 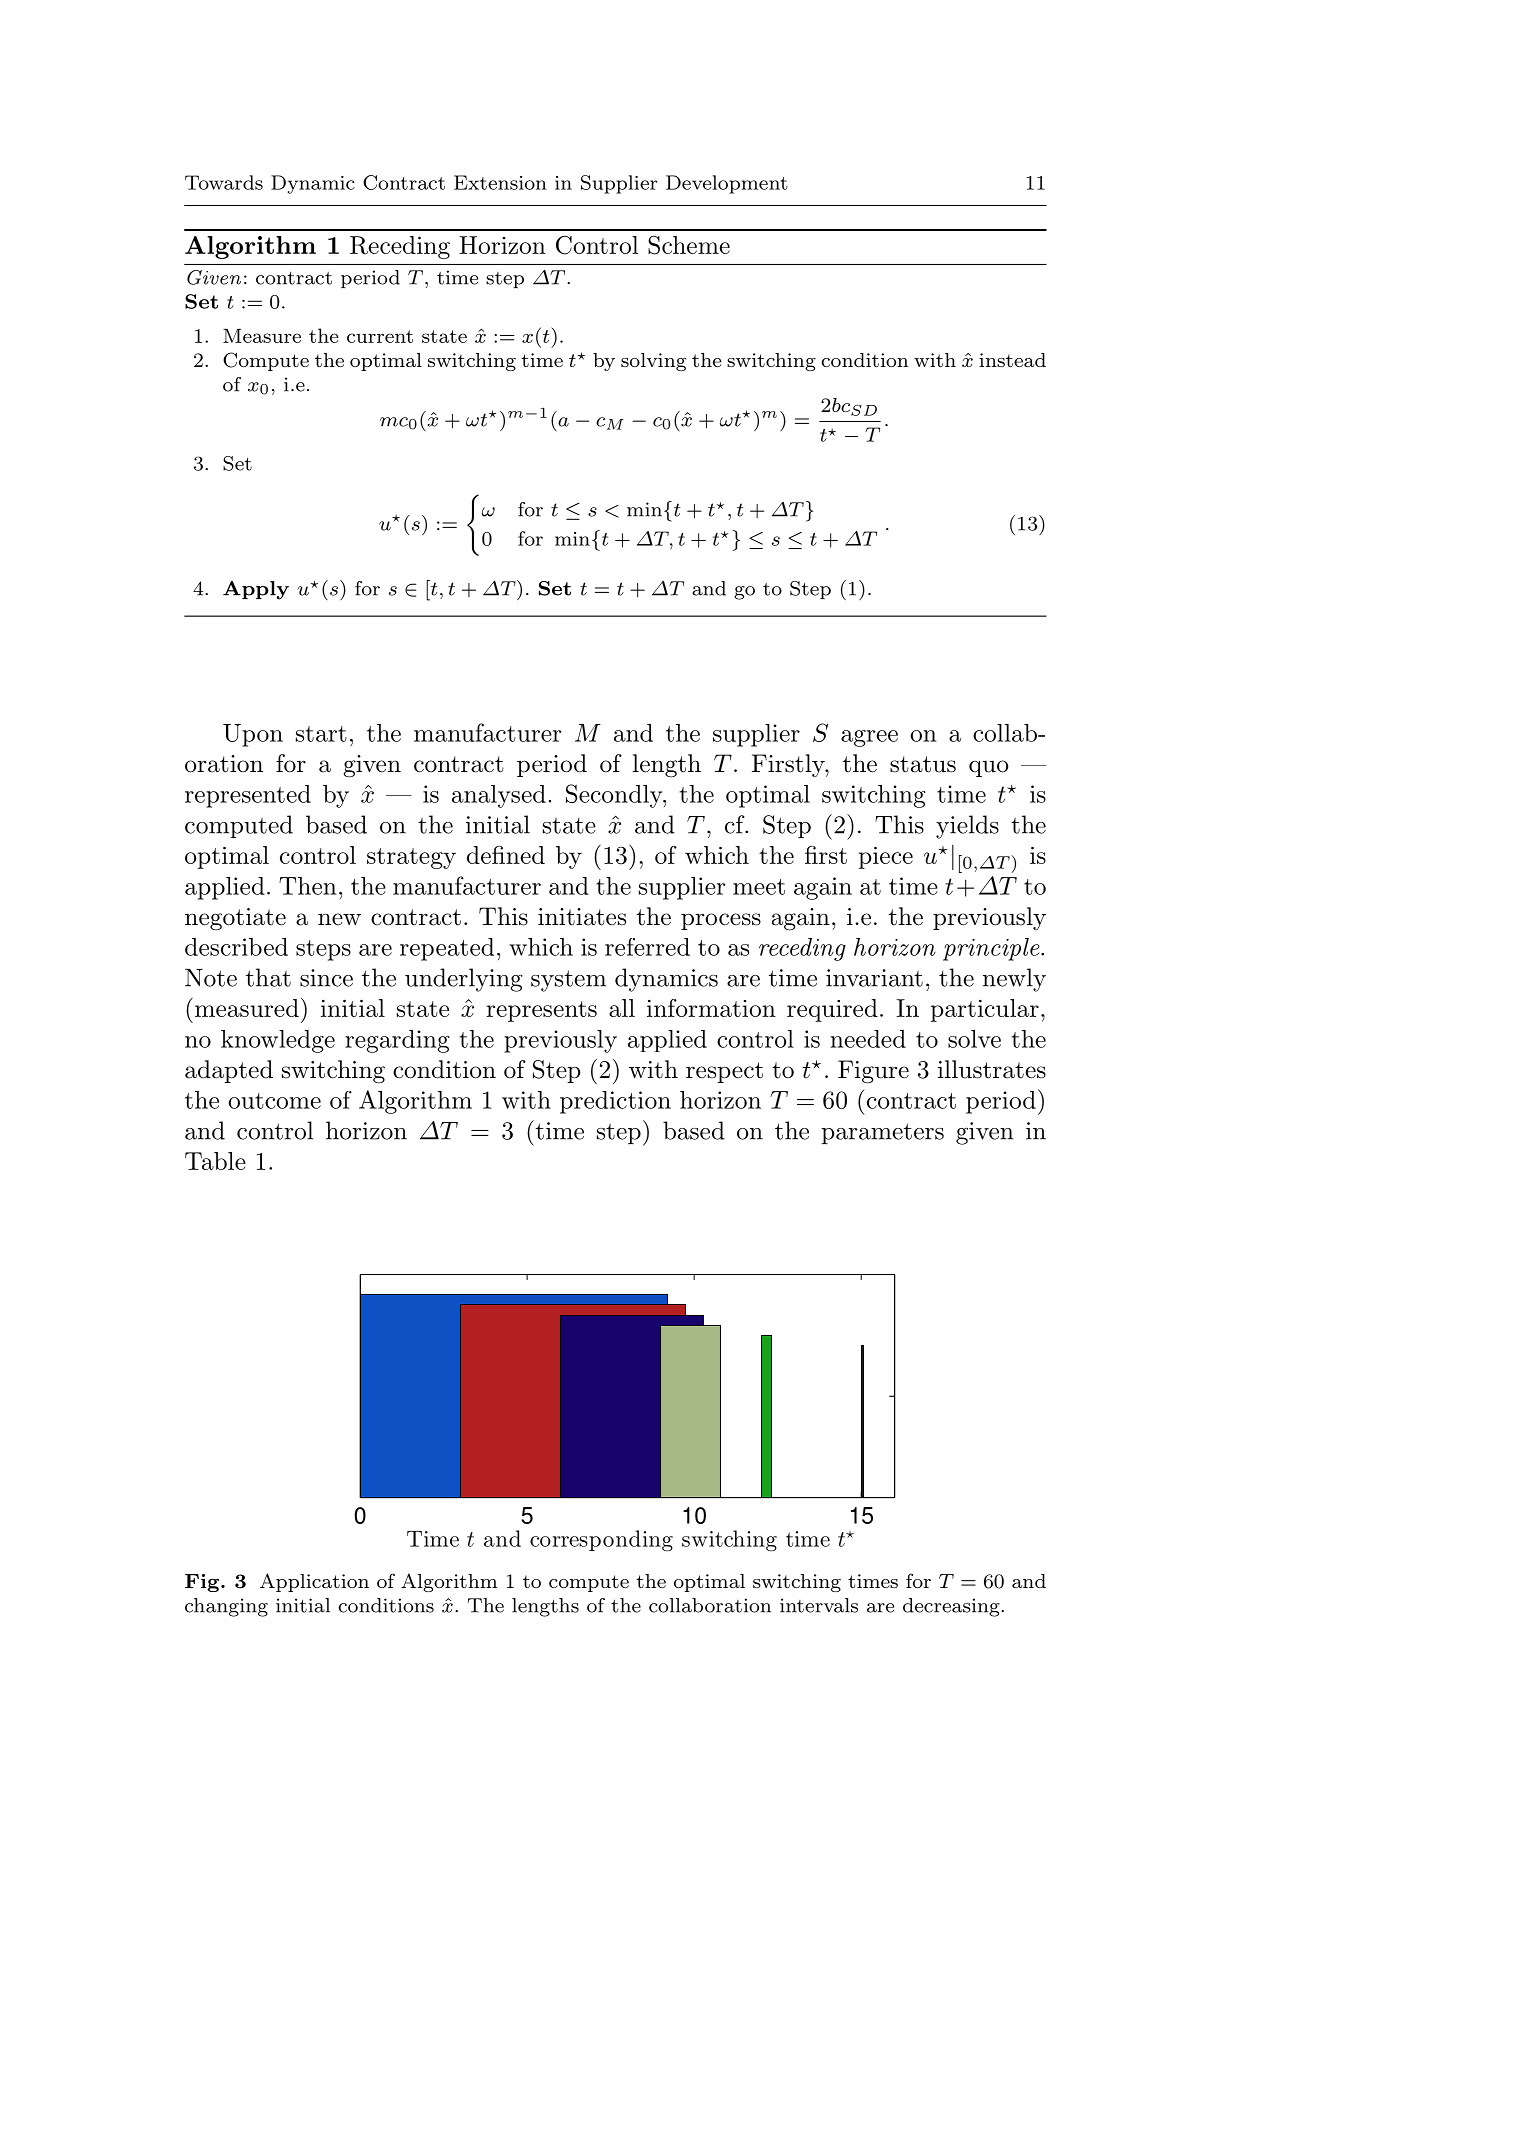 I want to click on parameters, so click(x=882, y=1133).
